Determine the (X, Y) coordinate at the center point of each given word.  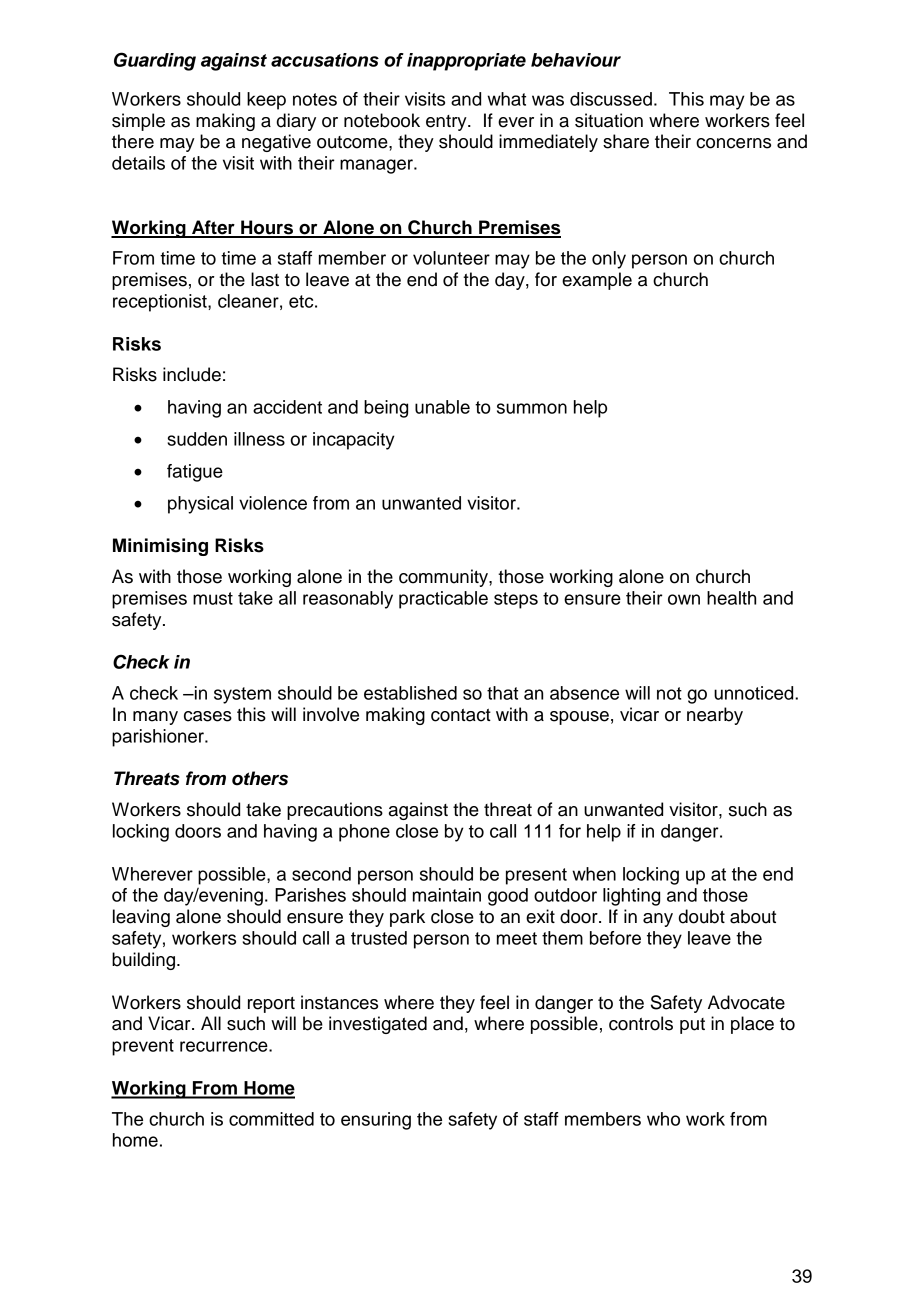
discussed (611, 99)
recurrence (225, 1046)
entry (447, 123)
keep (266, 101)
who (663, 1119)
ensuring (376, 1121)
